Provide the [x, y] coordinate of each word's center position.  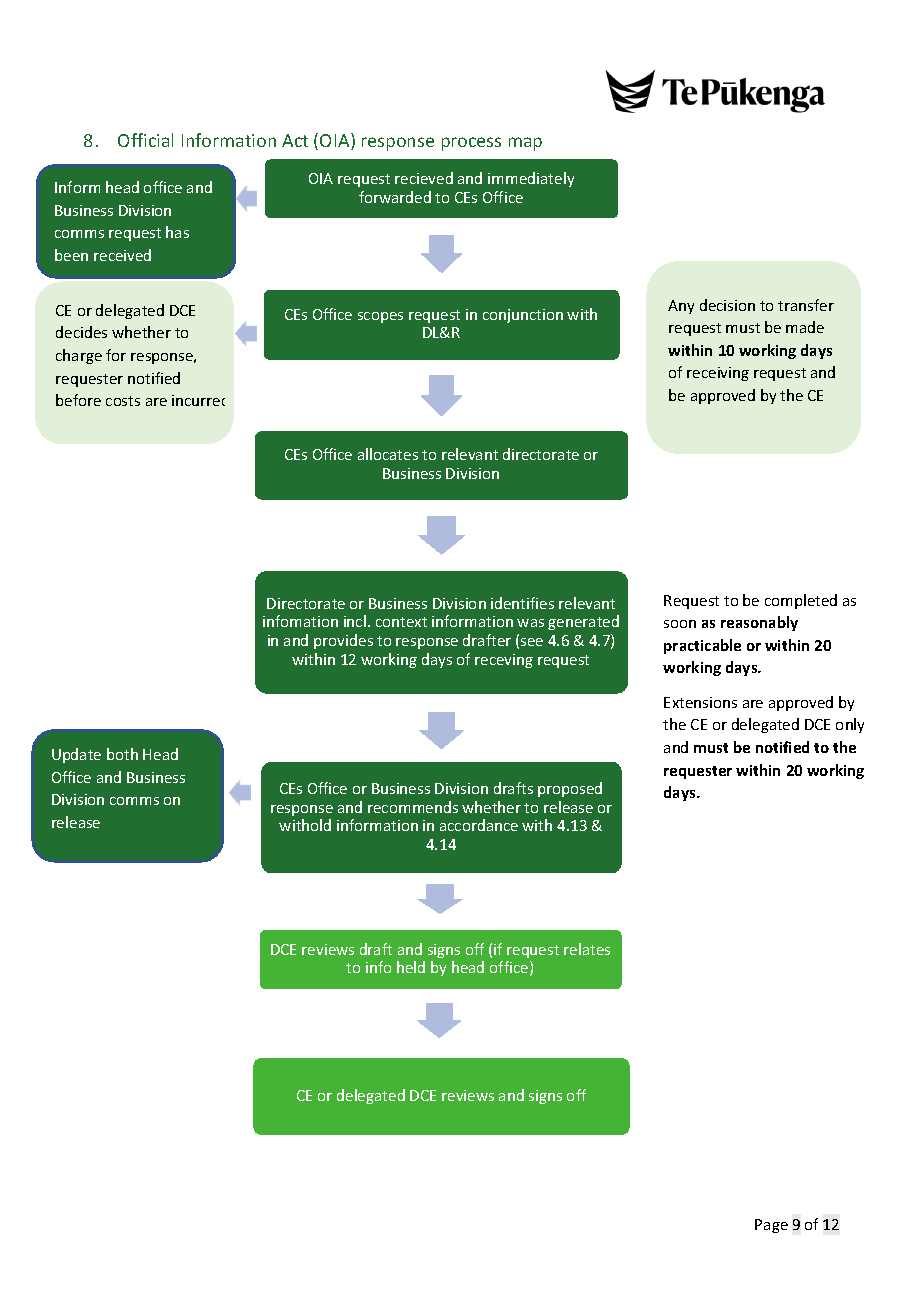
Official [145, 140]
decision [727, 305]
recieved [424, 178]
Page [771, 1226]
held [411, 967]
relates [587, 949]
